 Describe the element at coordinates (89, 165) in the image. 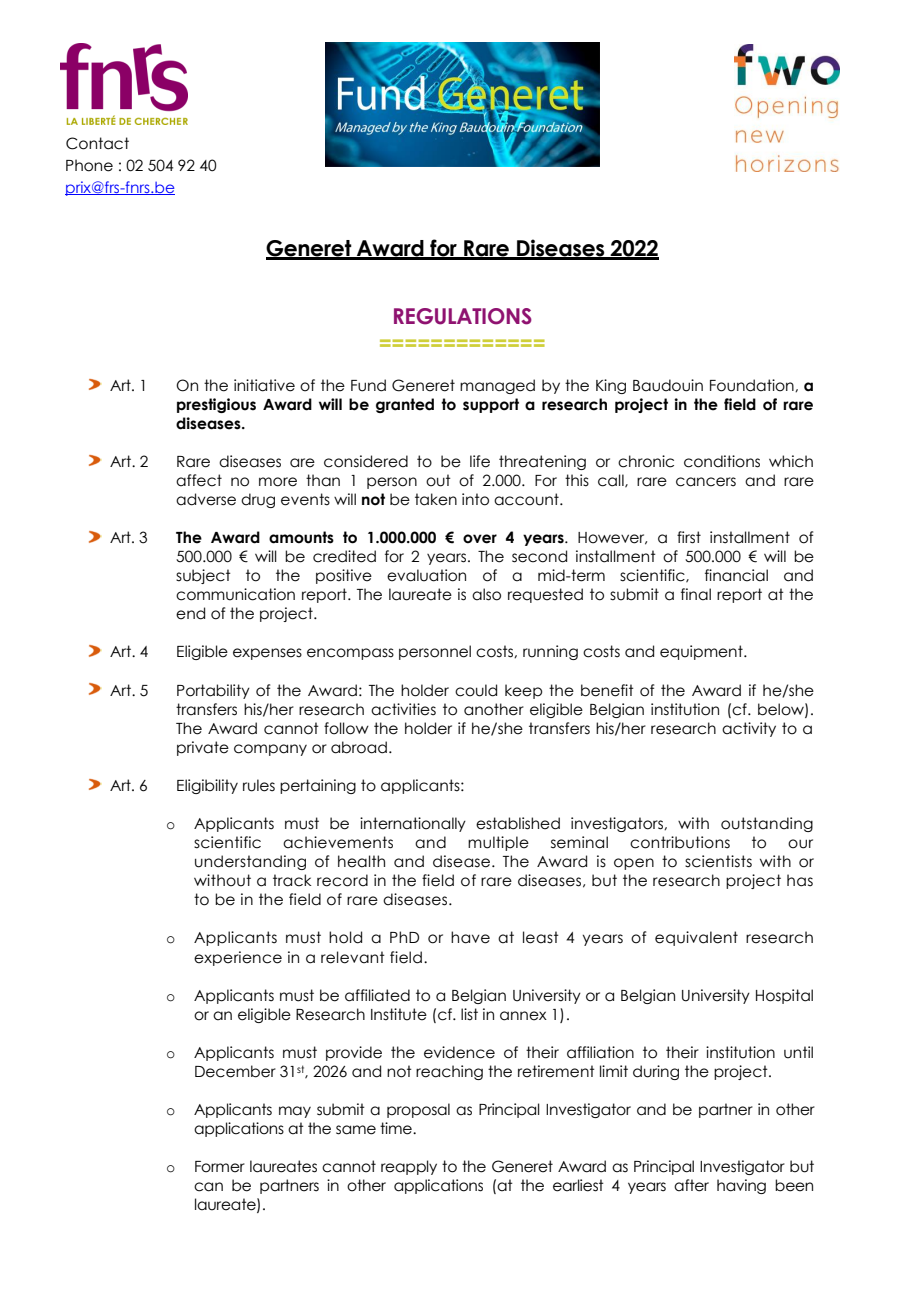

I see `Phone` at that location.
